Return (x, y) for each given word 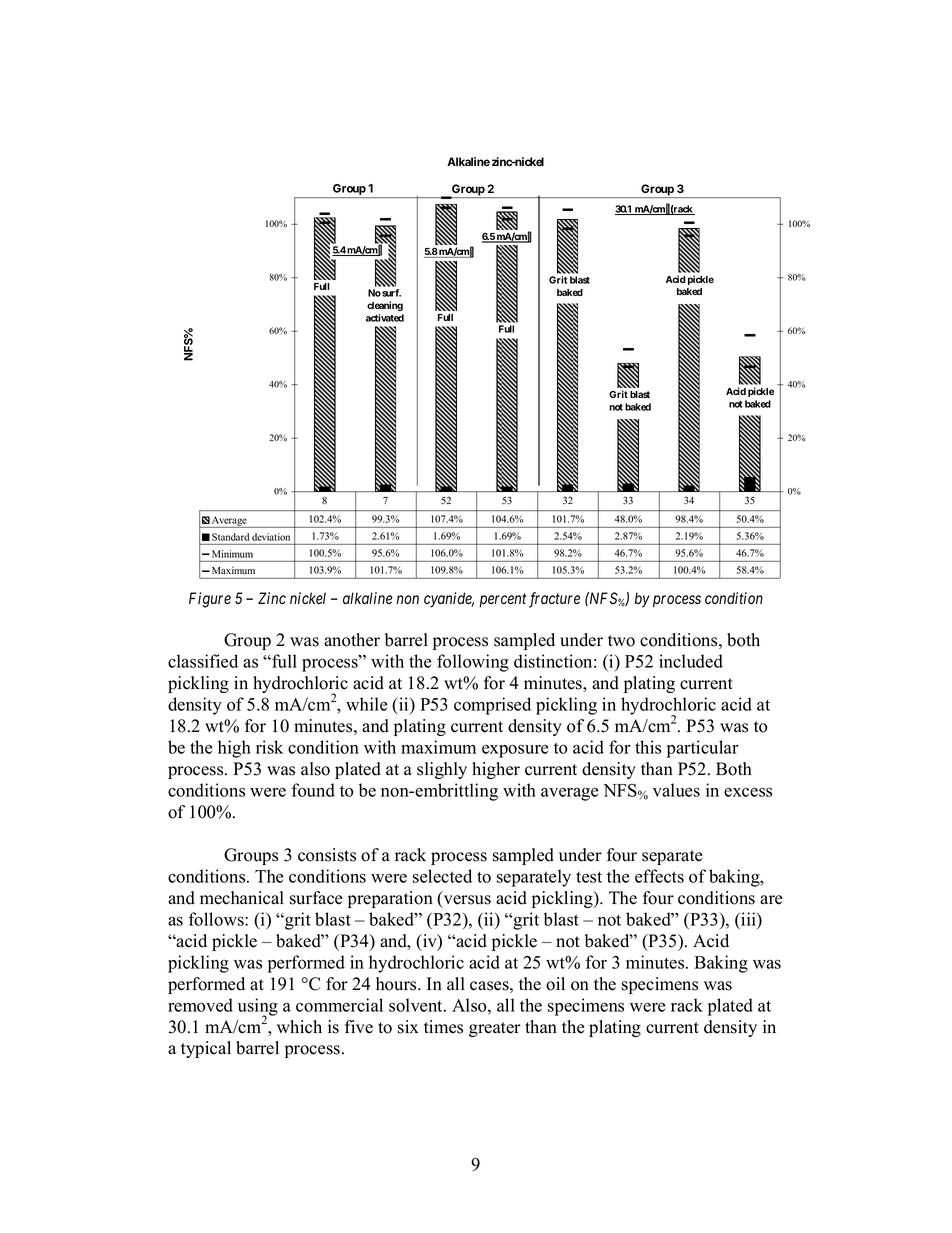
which (299, 1027)
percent (502, 600)
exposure (515, 751)
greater (495, 1029)
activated (385, 318)
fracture (554, 600)
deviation (271, 537)
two (621, 641)
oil (555, 984)
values (676, 790)
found (313, 790)
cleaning (385, 306)
